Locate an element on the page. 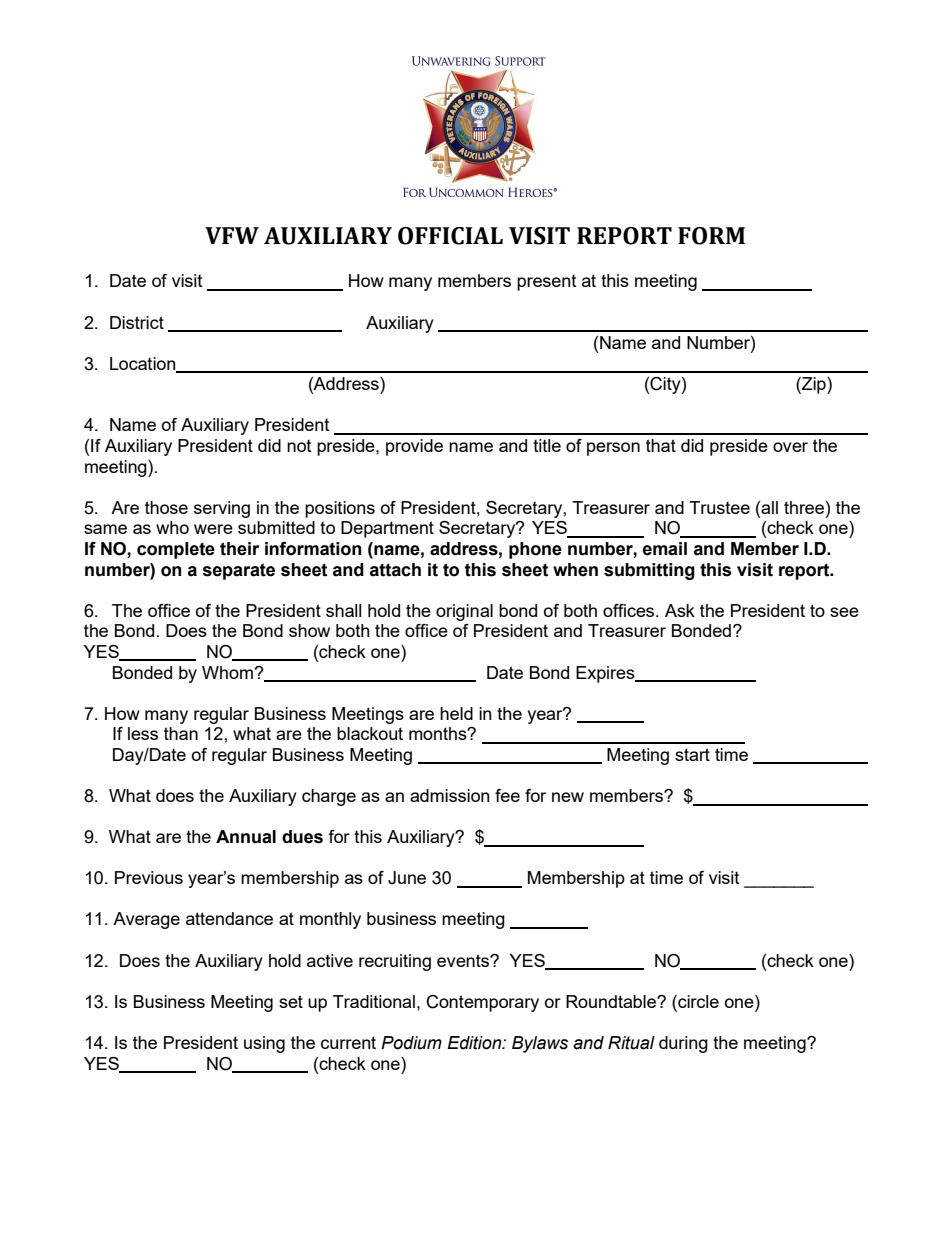 This document has width=952, height=1233. Annual is located at coordinates (246, 837).
